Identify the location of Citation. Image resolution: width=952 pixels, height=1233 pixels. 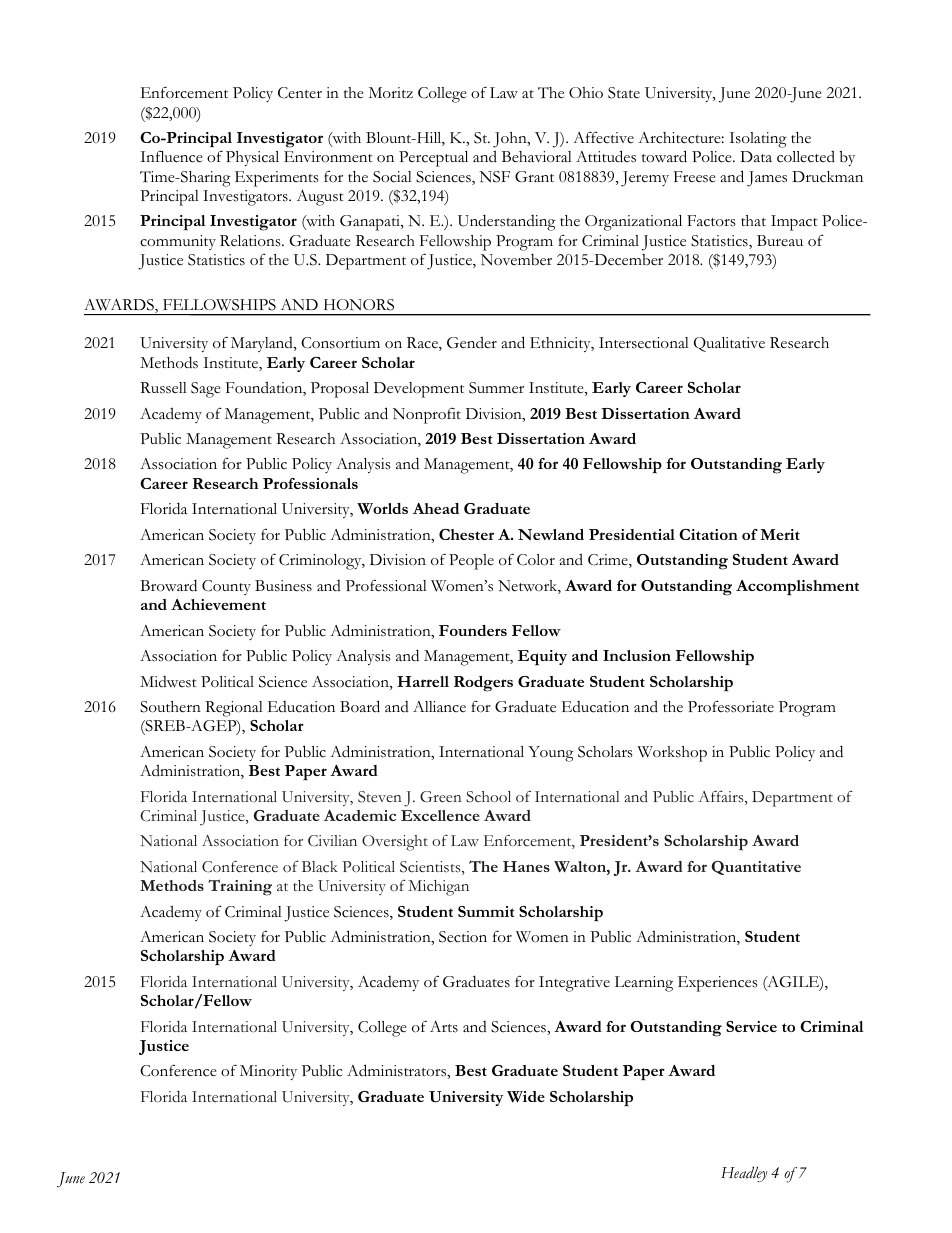
(708, 534).
